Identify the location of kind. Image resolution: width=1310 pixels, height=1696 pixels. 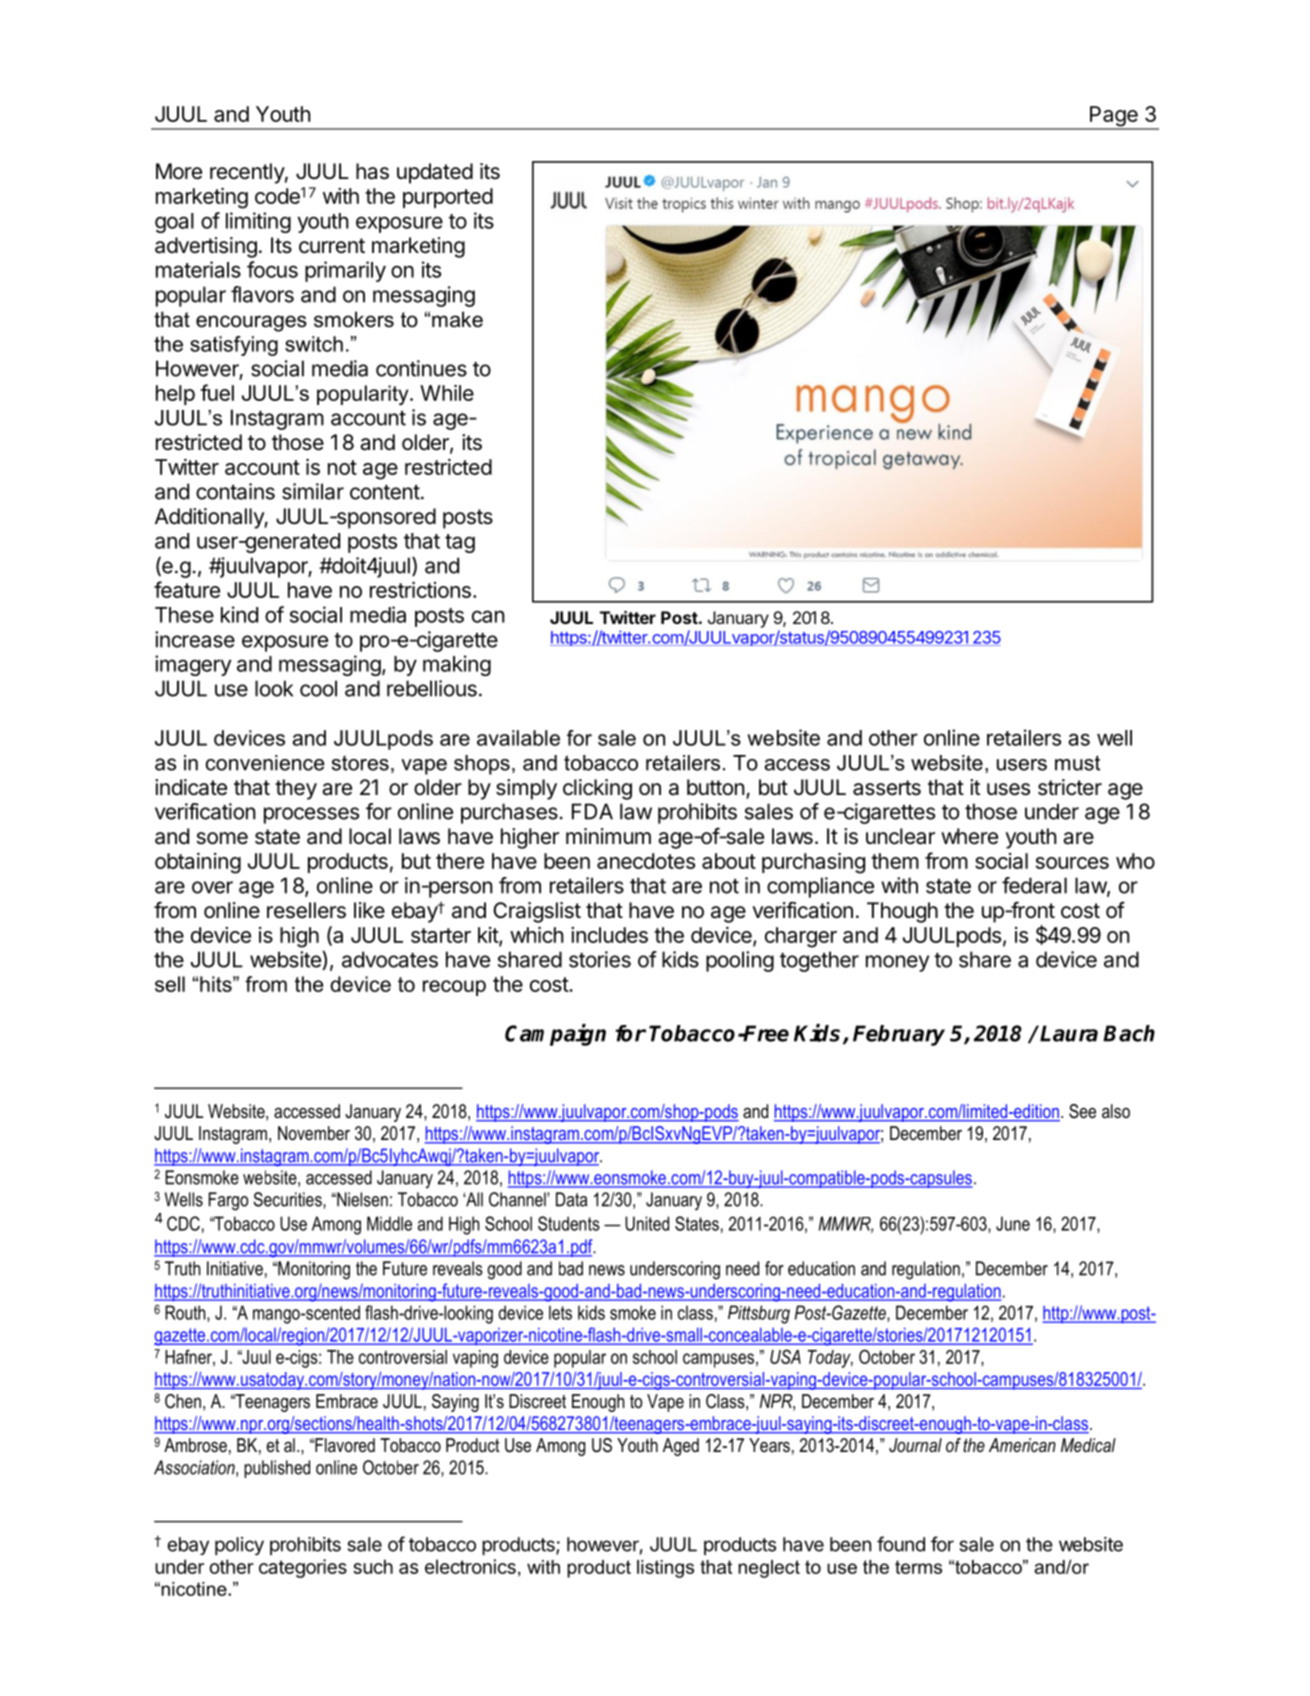
(239, 614).
